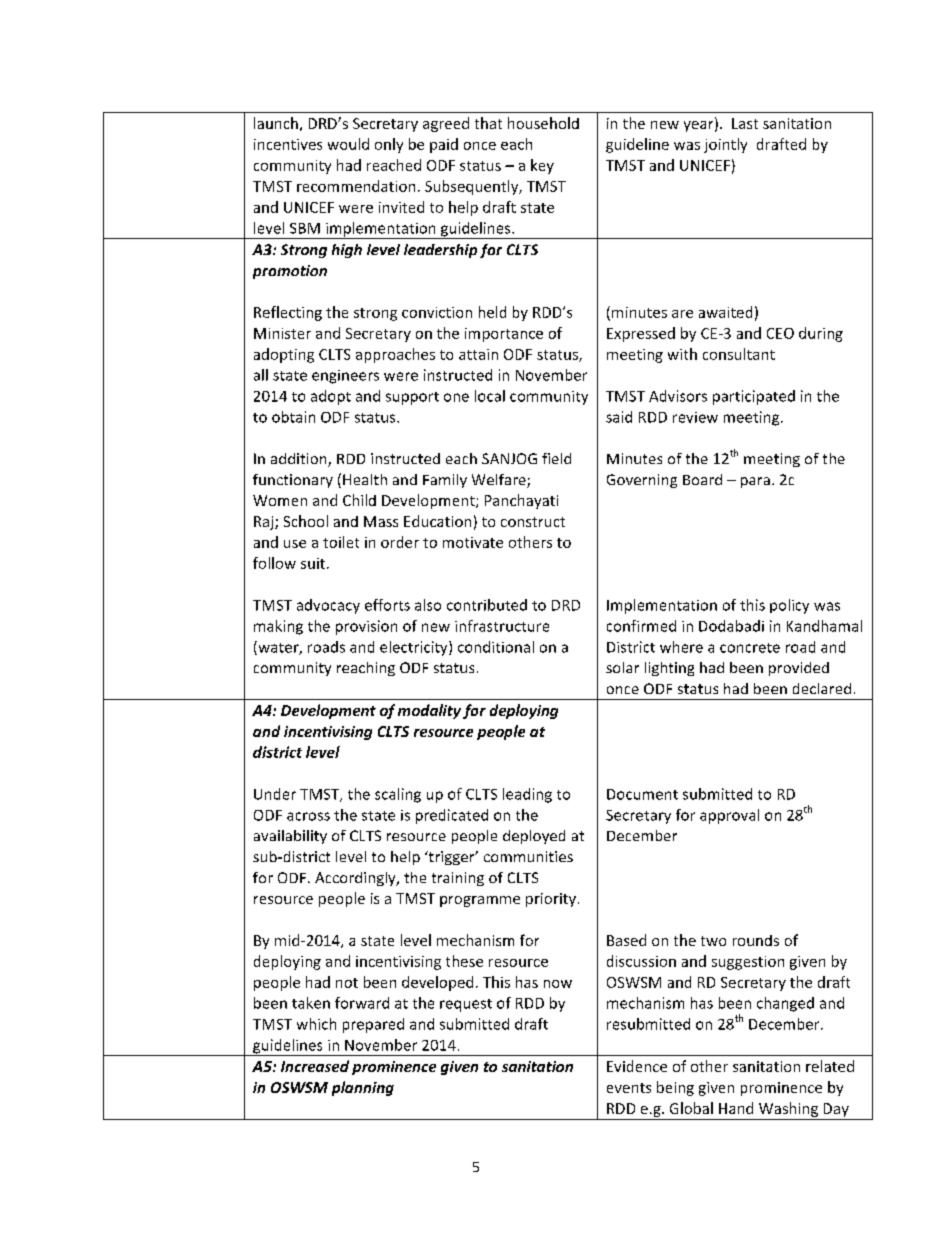 The image size is (952, 1233). Describe the element at coordinates (308, 816) in the screenshot. I see `across` at that location.
